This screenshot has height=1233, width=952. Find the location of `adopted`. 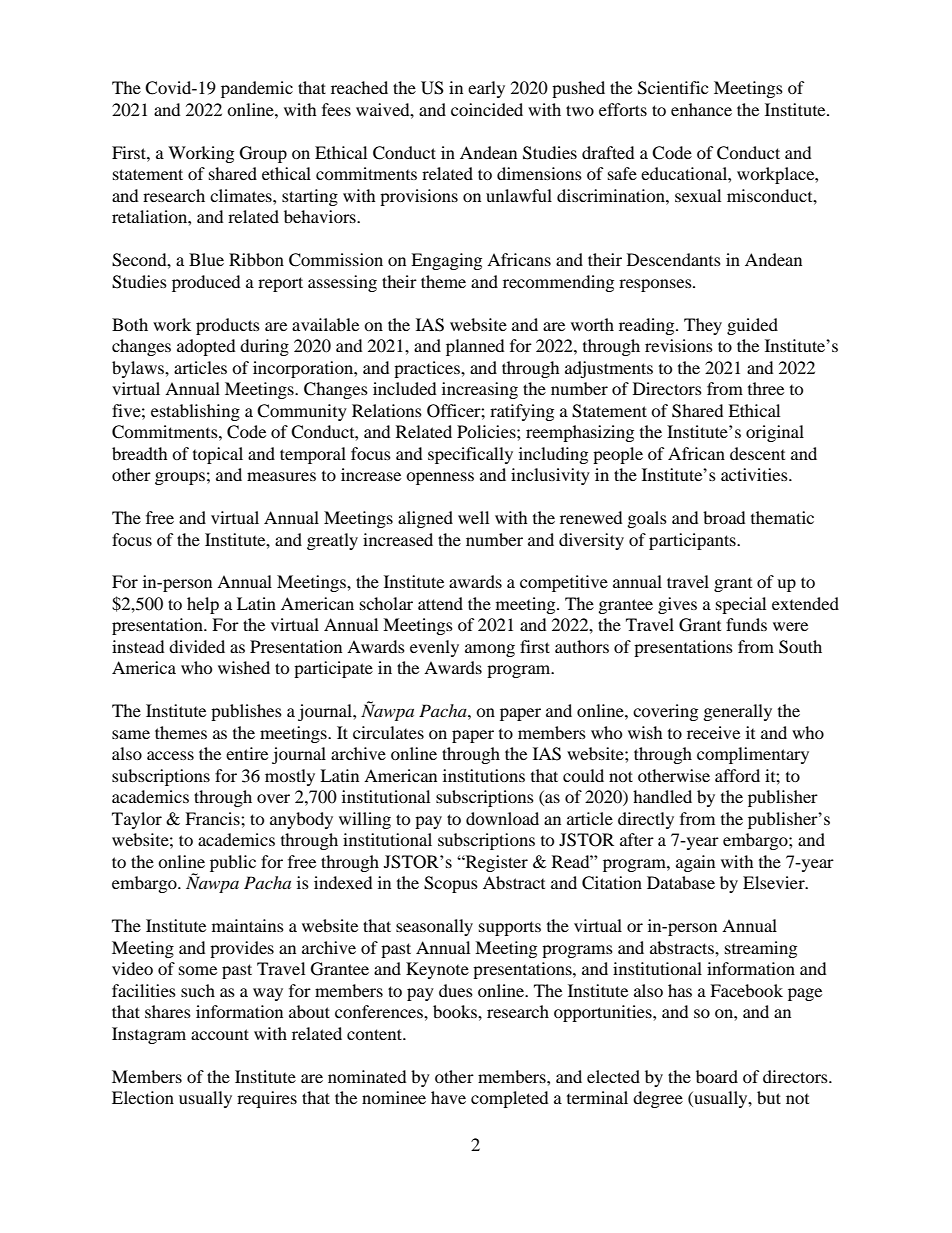

adopted is located at coordinates (206, 347).
